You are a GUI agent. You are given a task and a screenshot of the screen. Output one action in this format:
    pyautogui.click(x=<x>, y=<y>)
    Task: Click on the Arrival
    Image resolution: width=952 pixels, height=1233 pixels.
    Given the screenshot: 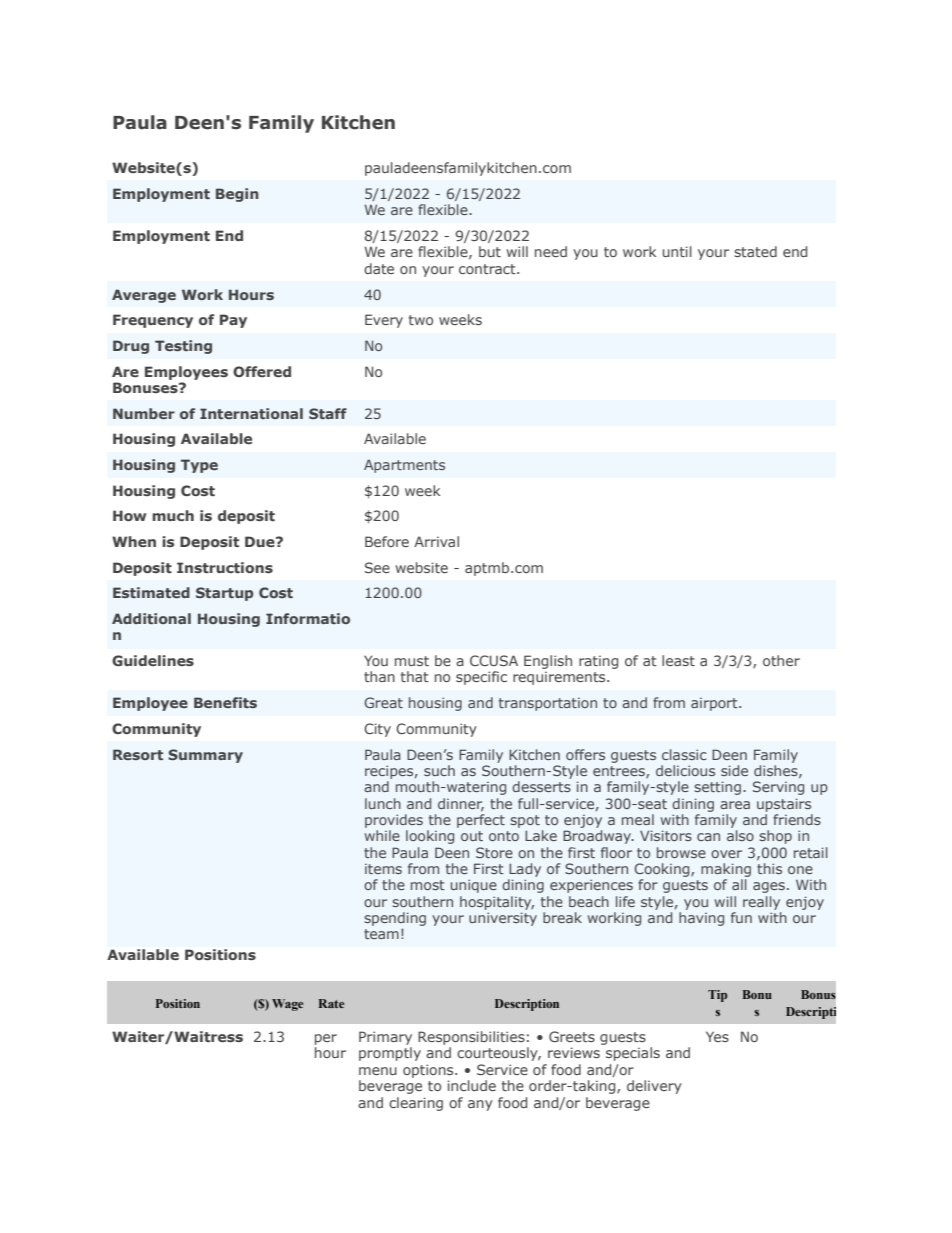 What is the action you would take?
    pyautogui.click(x=436, y=541)
